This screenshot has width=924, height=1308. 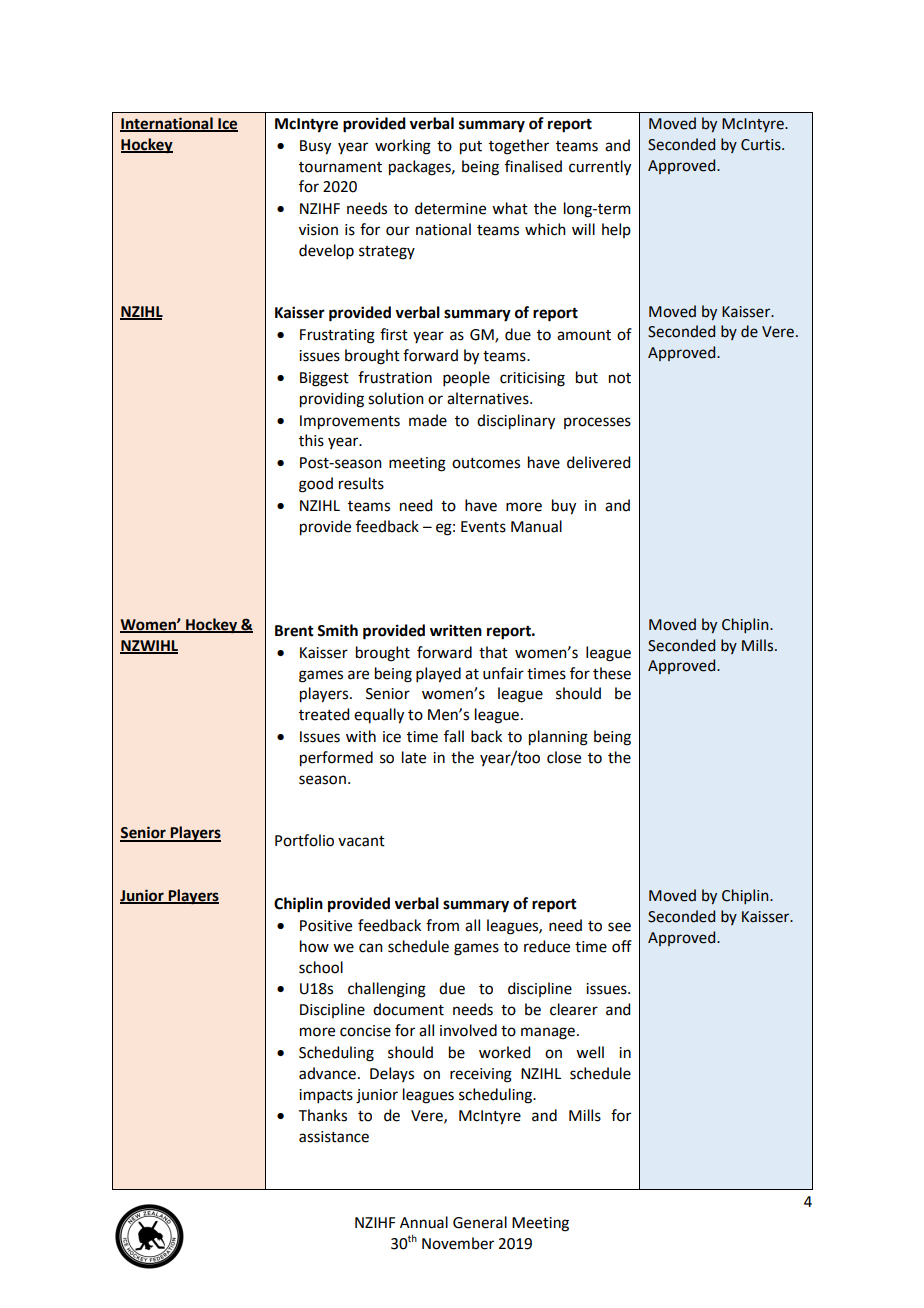 I want to click on reduce, so click(x=547, y=946).
